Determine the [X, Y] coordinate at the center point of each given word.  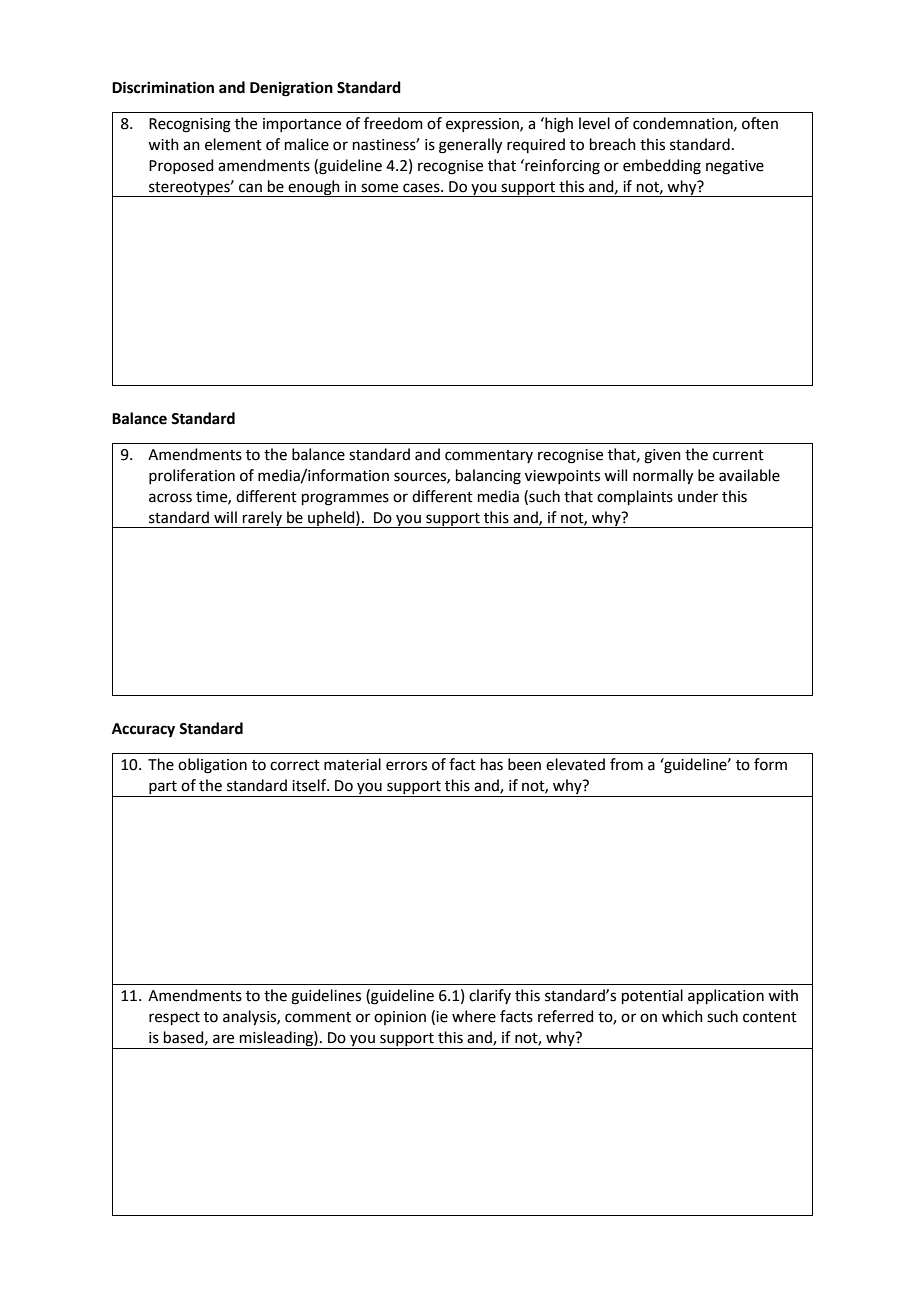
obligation [212, 766]
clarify [490, 996]
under [698, 496]
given [662, 456]
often [760, 123]
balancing [488, 477]
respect [174, 1018]
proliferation [192, 476]
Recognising [190, 125]
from [626, 764]
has [492, 764]
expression [483, 125]
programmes [345, 499]
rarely [262, 519]
